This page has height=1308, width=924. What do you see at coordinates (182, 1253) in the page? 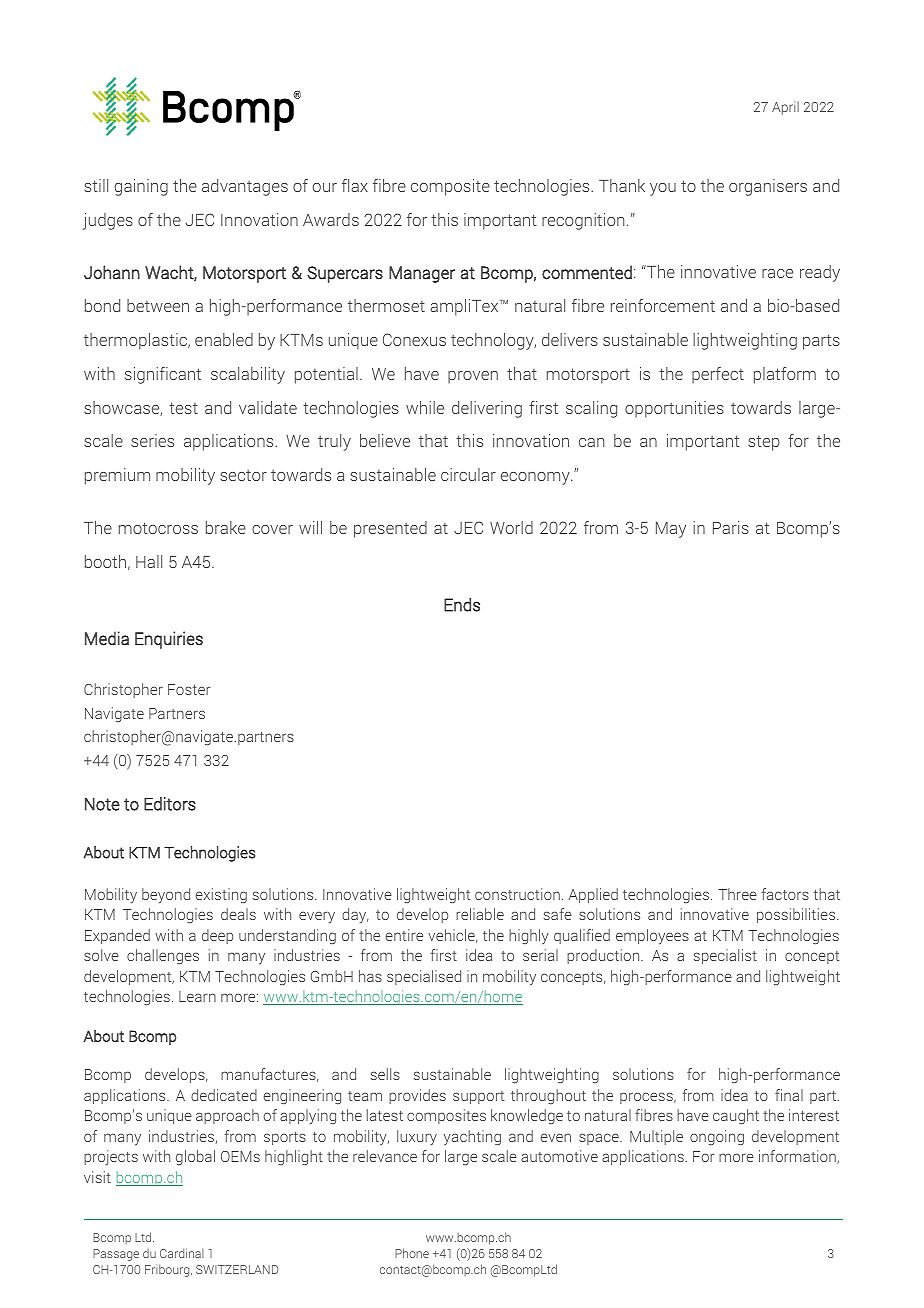
I see `Cardinal` at bounding box center [182, 1253].
